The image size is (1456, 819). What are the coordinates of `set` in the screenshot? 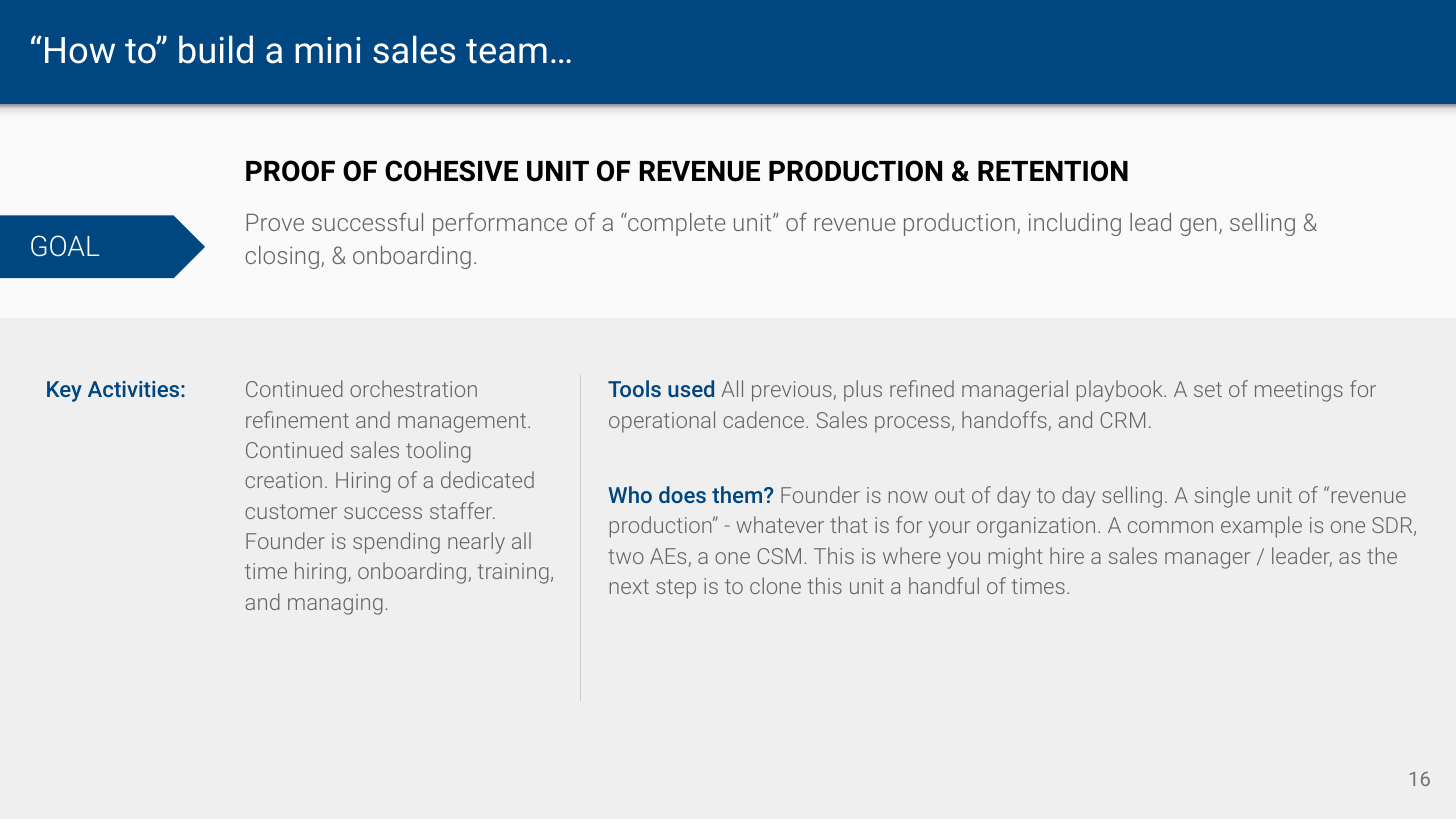 It's located at (1208, 389).
